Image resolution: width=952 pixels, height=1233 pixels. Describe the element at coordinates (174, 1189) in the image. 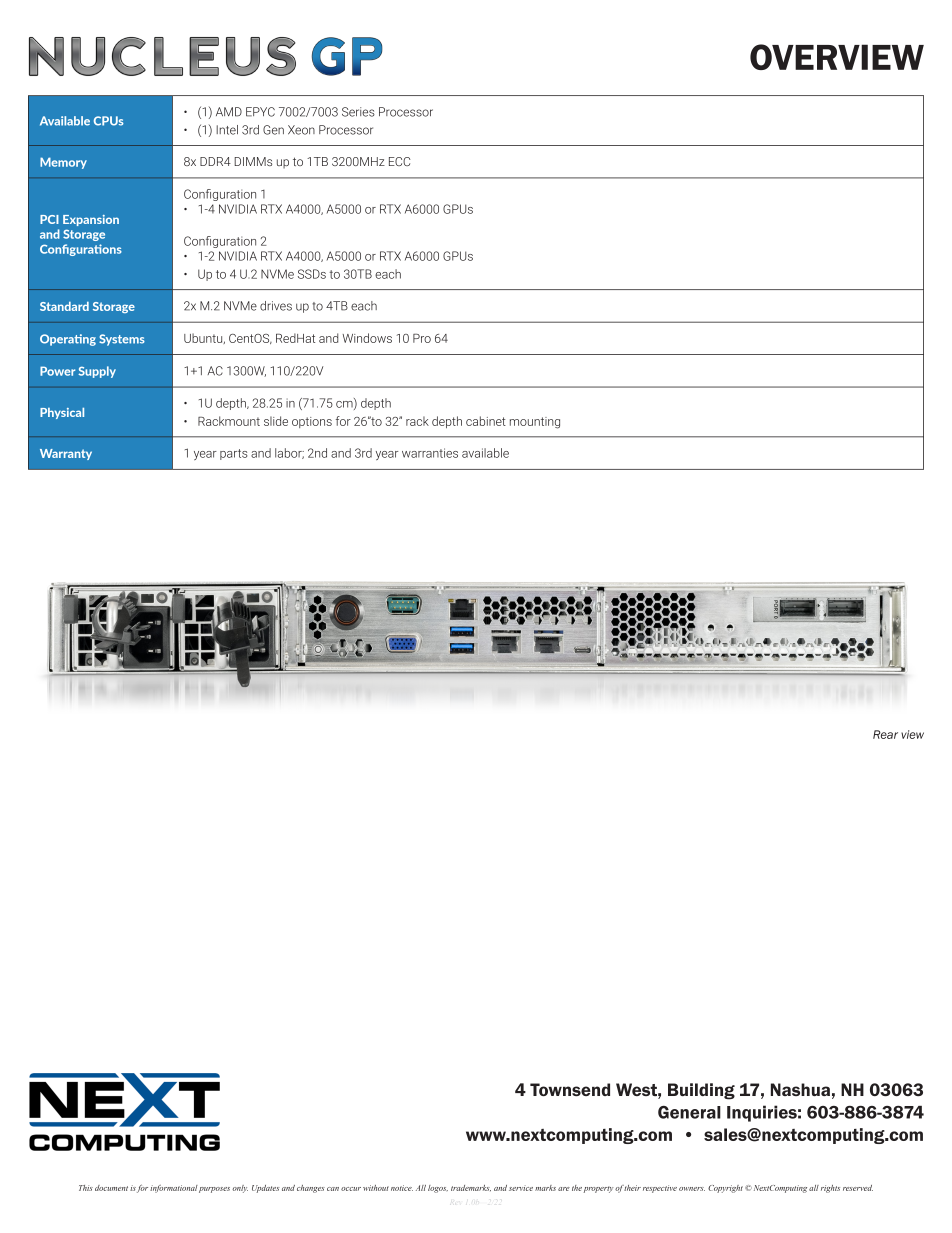

I see `informational` at that location.
